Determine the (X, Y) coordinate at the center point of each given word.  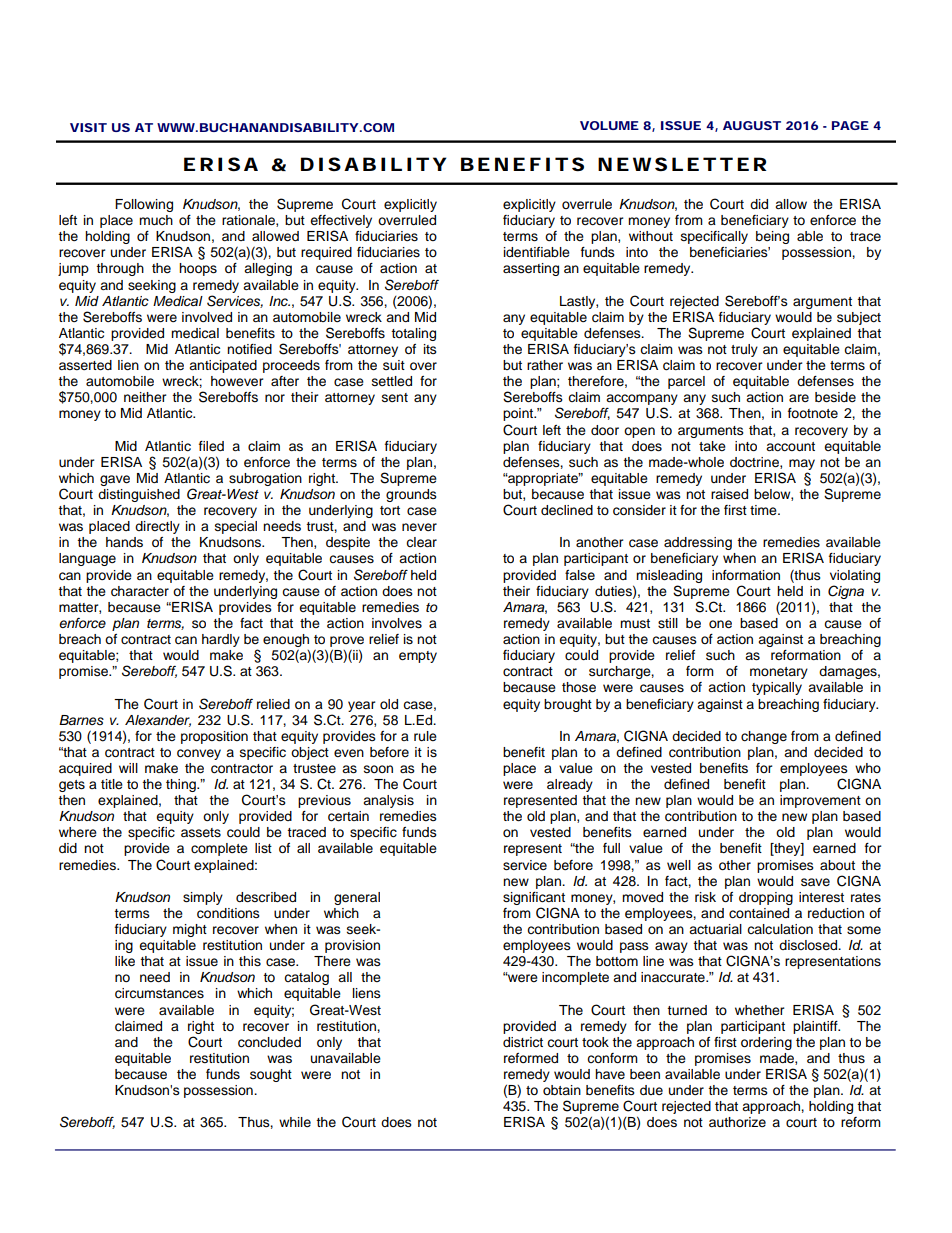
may (802, 464)
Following (144, 205)
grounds (411, 495)
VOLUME (609, 125)
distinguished (139, 495)
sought (271, 1075)
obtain (562, 1090)
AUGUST (752, 125)
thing (182, 785)
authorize (737, 1122)
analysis (388, 801)
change (764, 737)
